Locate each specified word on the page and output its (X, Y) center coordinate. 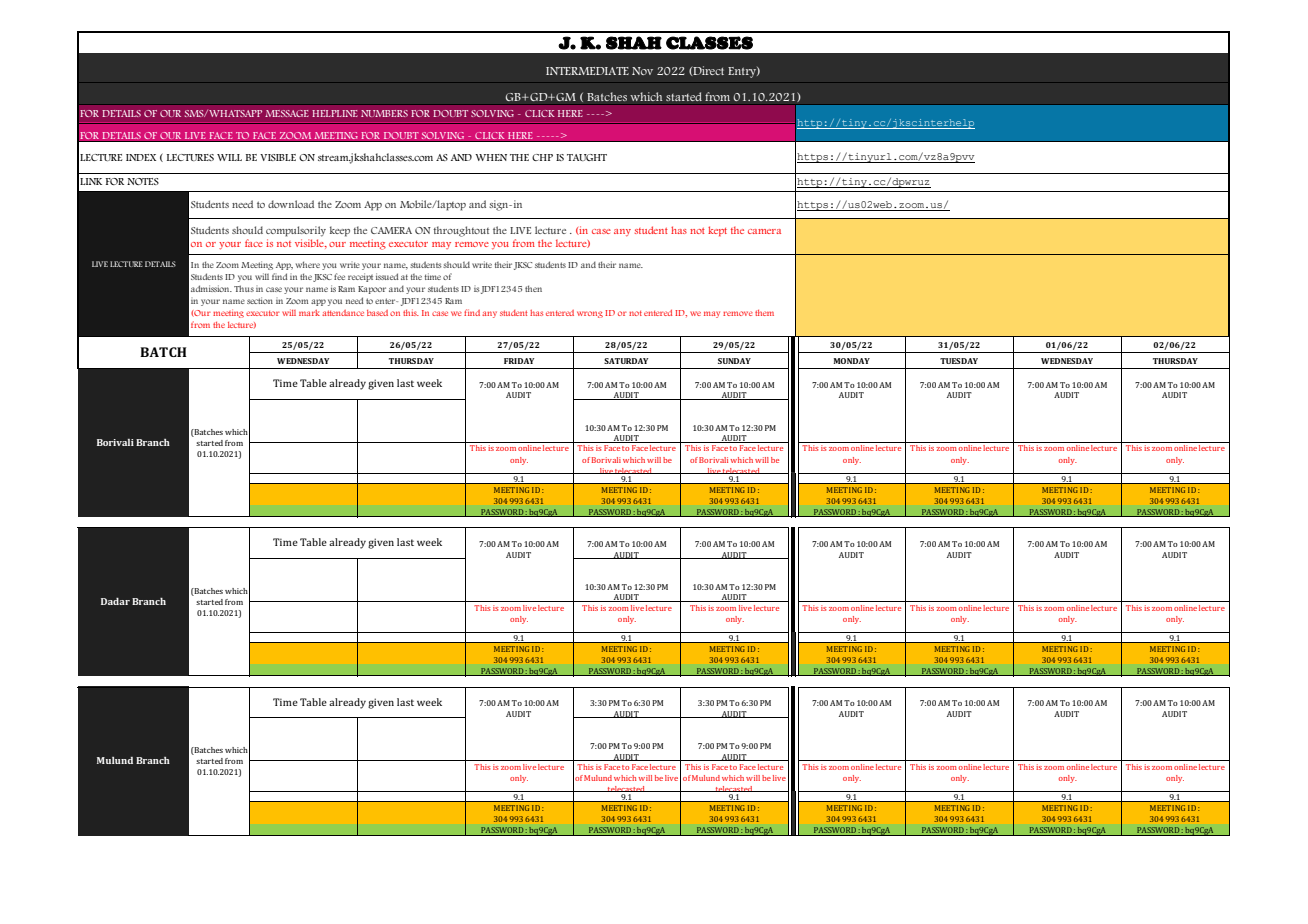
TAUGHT (587, 157)
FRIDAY (519, 361)
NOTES (143, 181)
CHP (542, 157)
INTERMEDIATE (587, 71)
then (533, 288)
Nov (642, 71)
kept (717, 231)
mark (309, 313)
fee (339, 276)
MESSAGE (287, 113)
